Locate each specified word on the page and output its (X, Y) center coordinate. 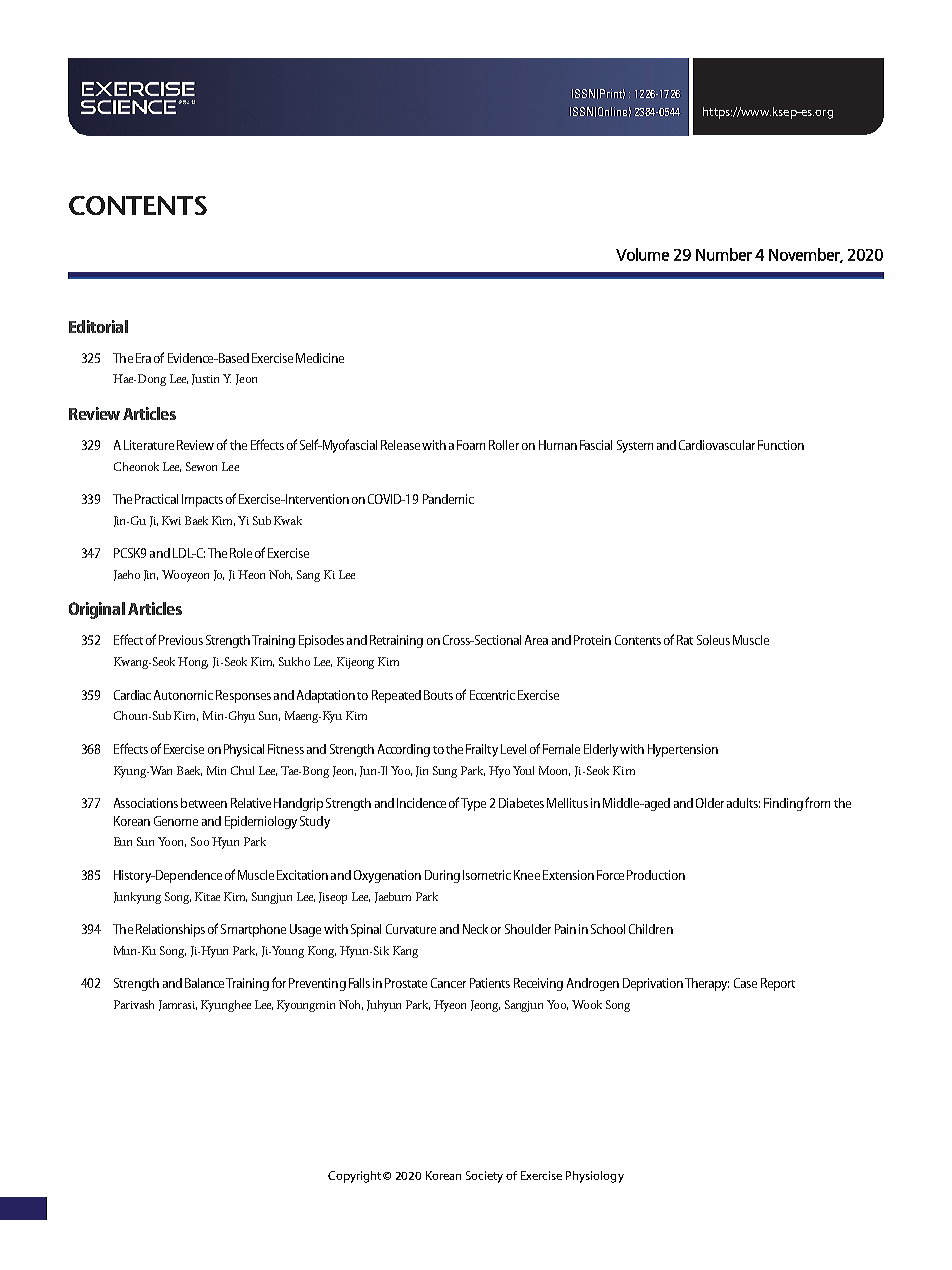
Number (724, 254)
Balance (206, 983)
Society (484, 1177)
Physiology (595, 1177)
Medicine (320, 358)
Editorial (98, 326)
